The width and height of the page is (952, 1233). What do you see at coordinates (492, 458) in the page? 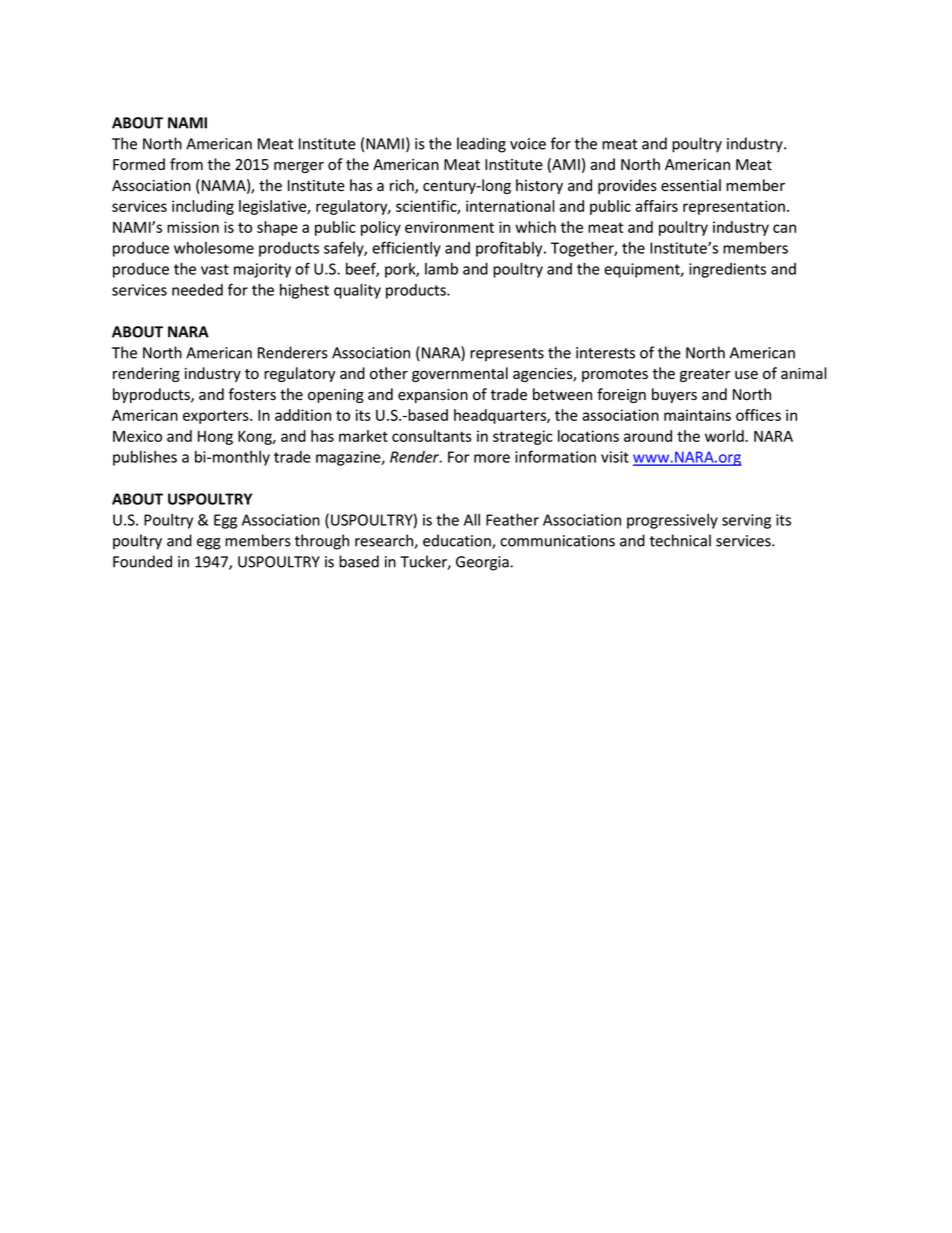
I see `more` at bounding box center [492, 458].
